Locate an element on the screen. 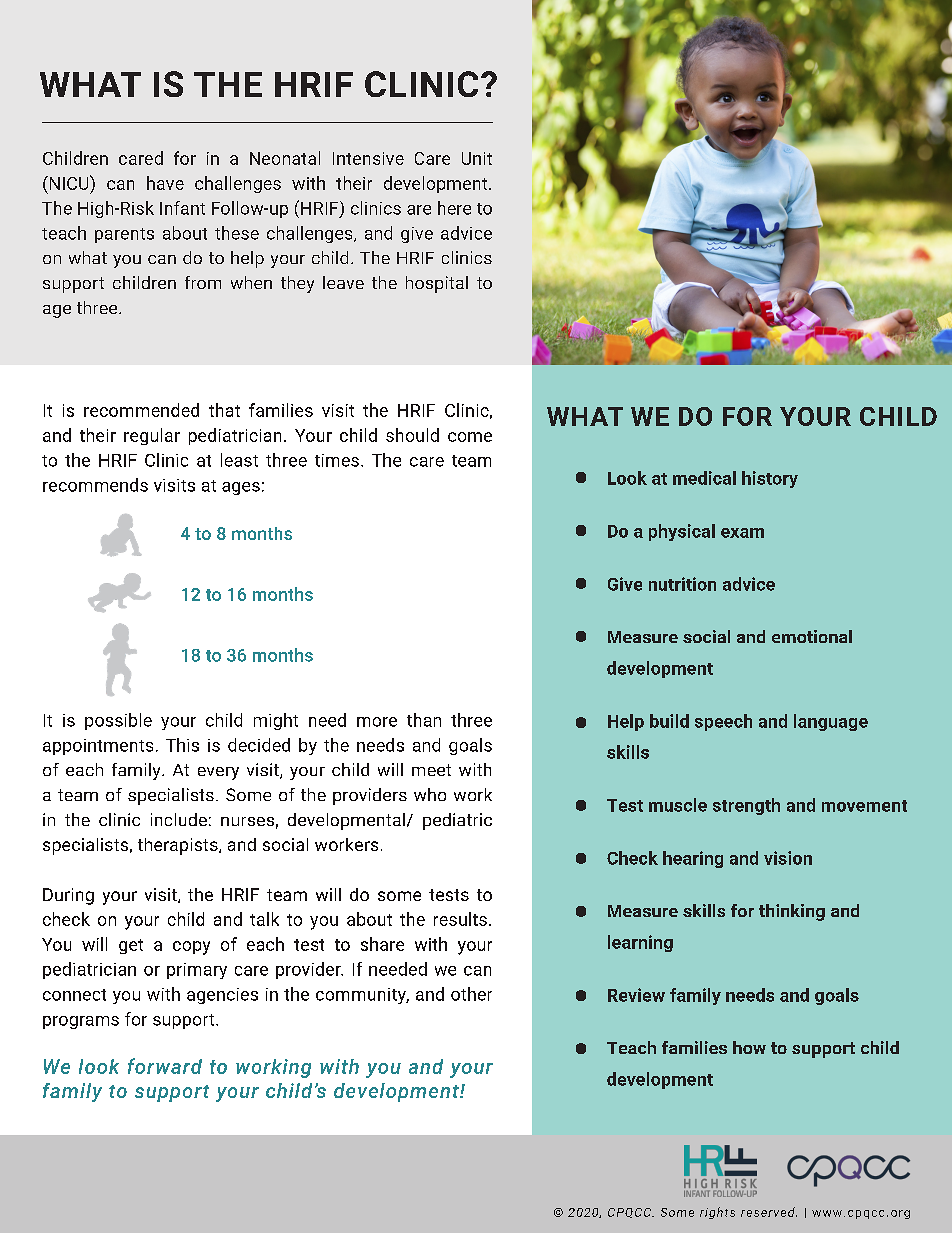 This screenshot has width=952, height=1233. history is located at coordinates (770, 479).
